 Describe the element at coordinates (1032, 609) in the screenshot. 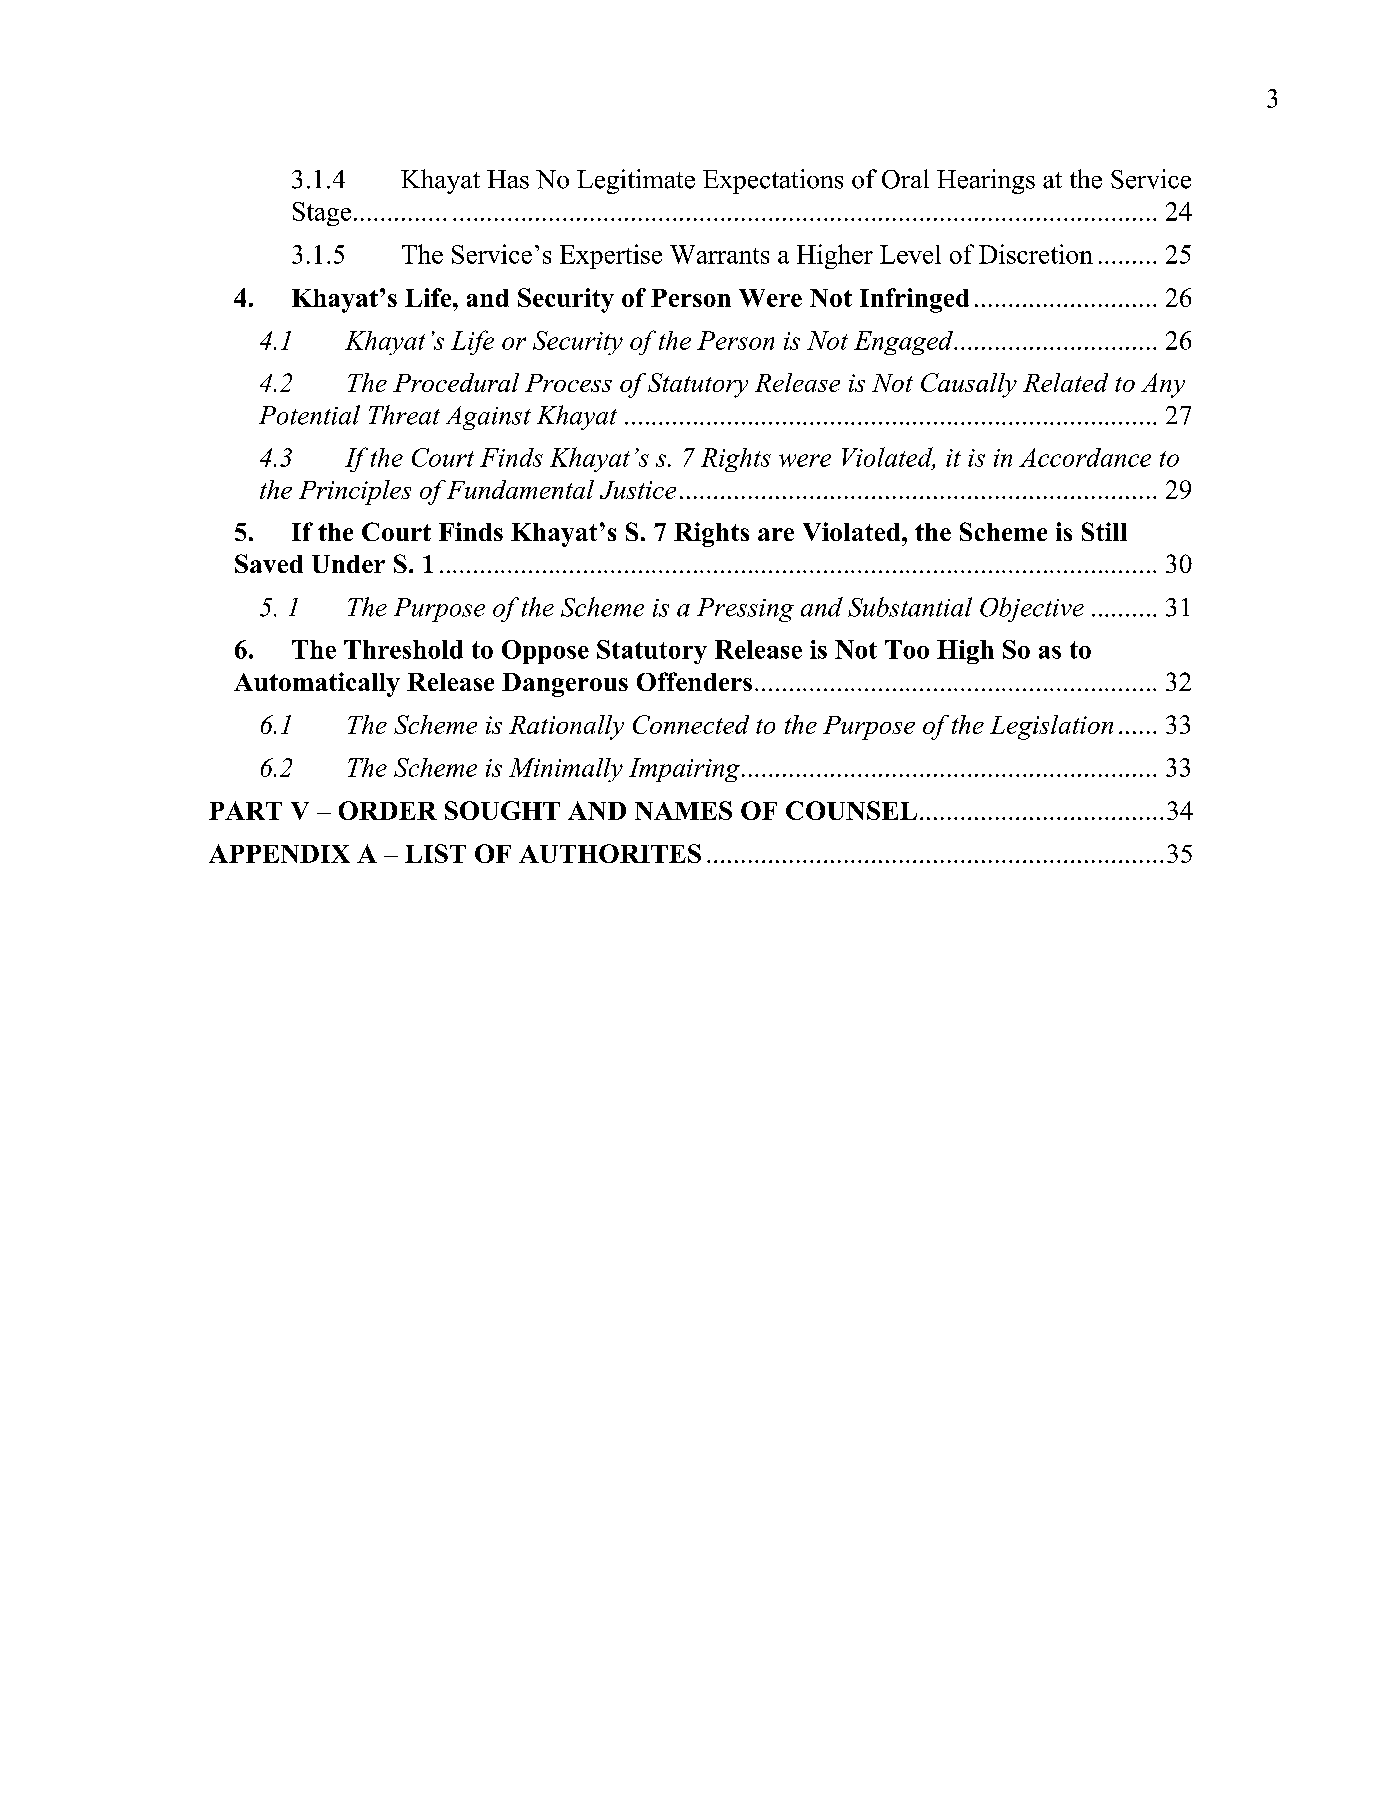

I see `Objective` at that location.
